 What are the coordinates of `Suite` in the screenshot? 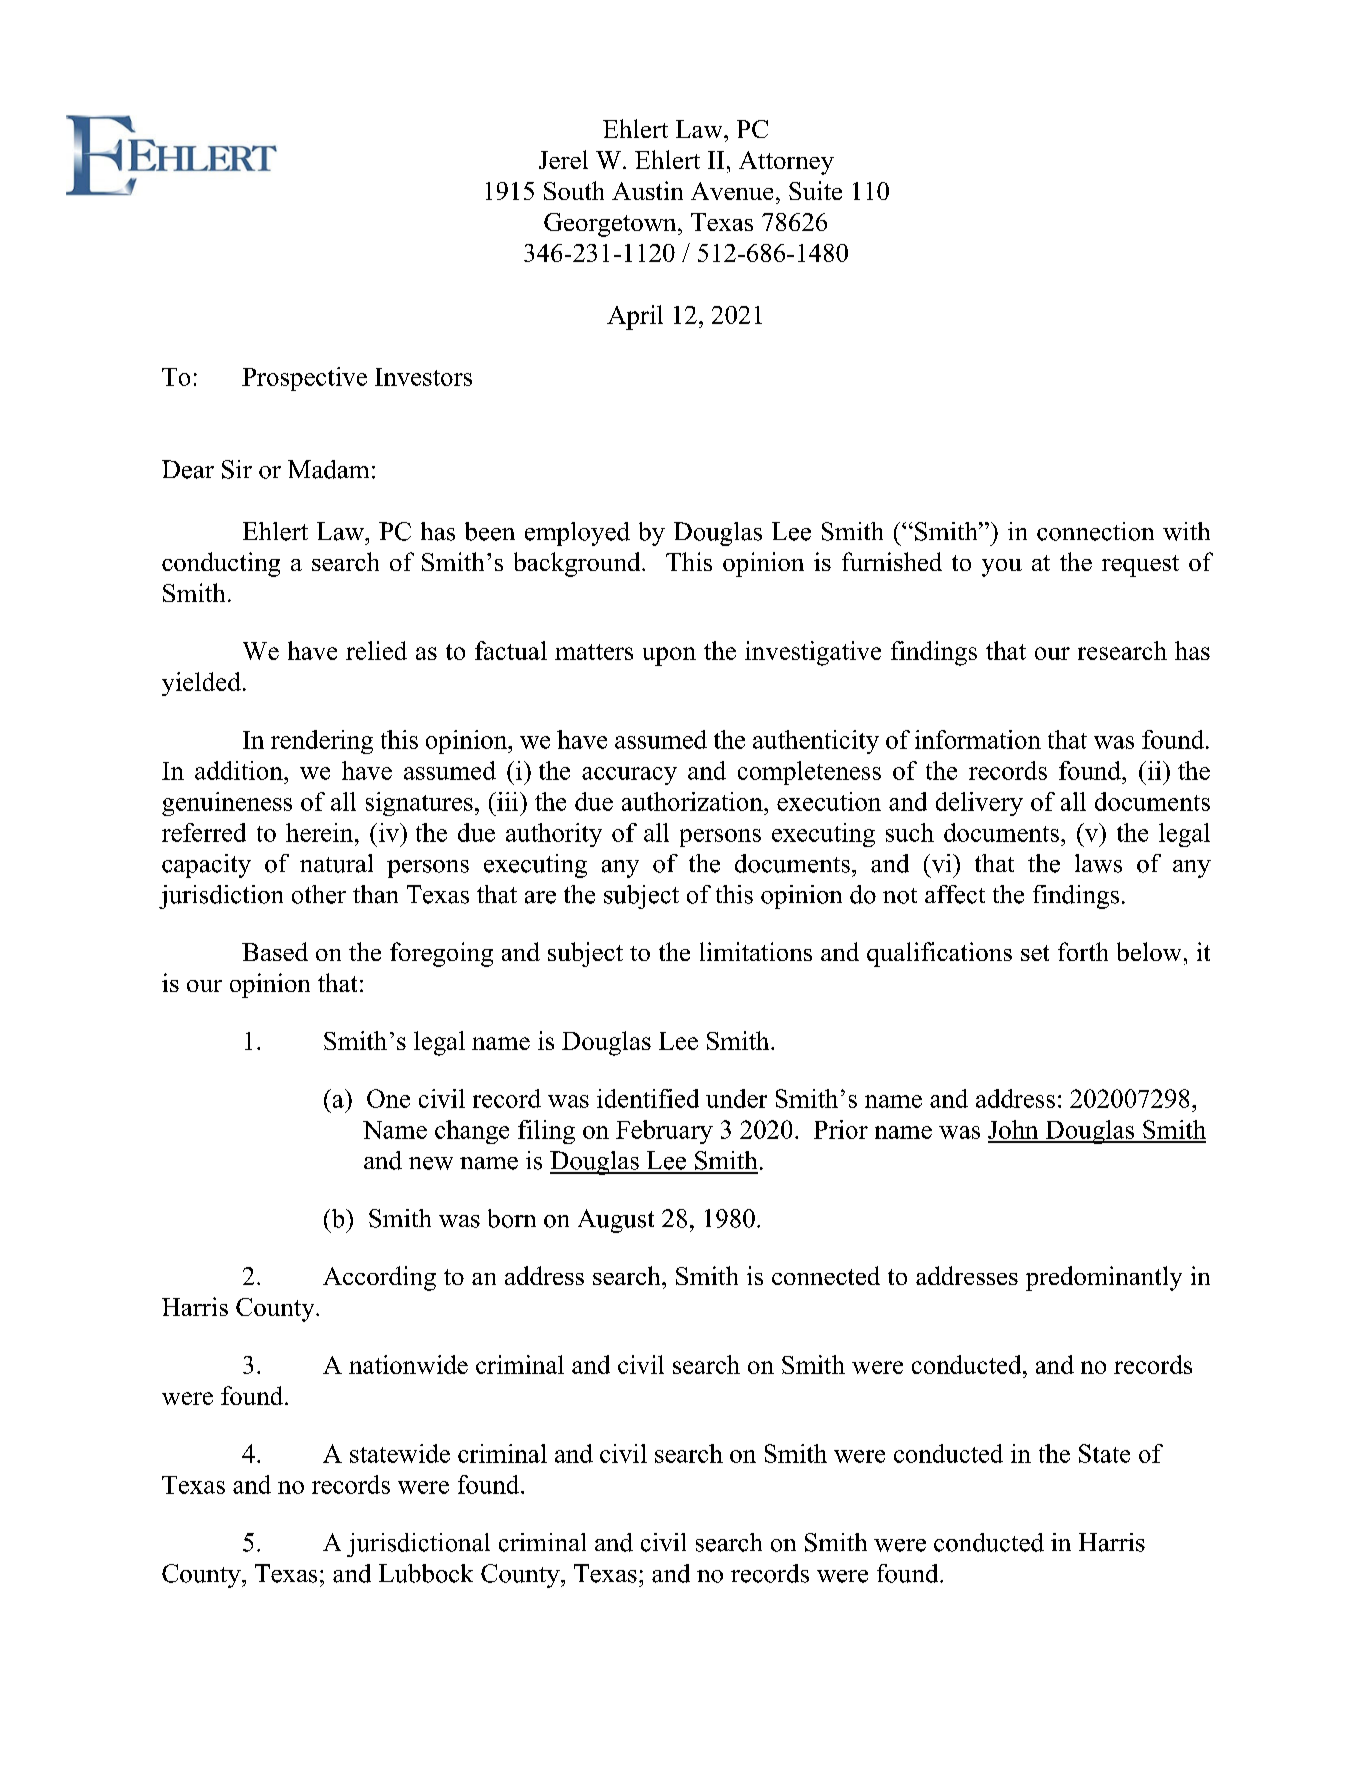 It's located at (815, 190).
